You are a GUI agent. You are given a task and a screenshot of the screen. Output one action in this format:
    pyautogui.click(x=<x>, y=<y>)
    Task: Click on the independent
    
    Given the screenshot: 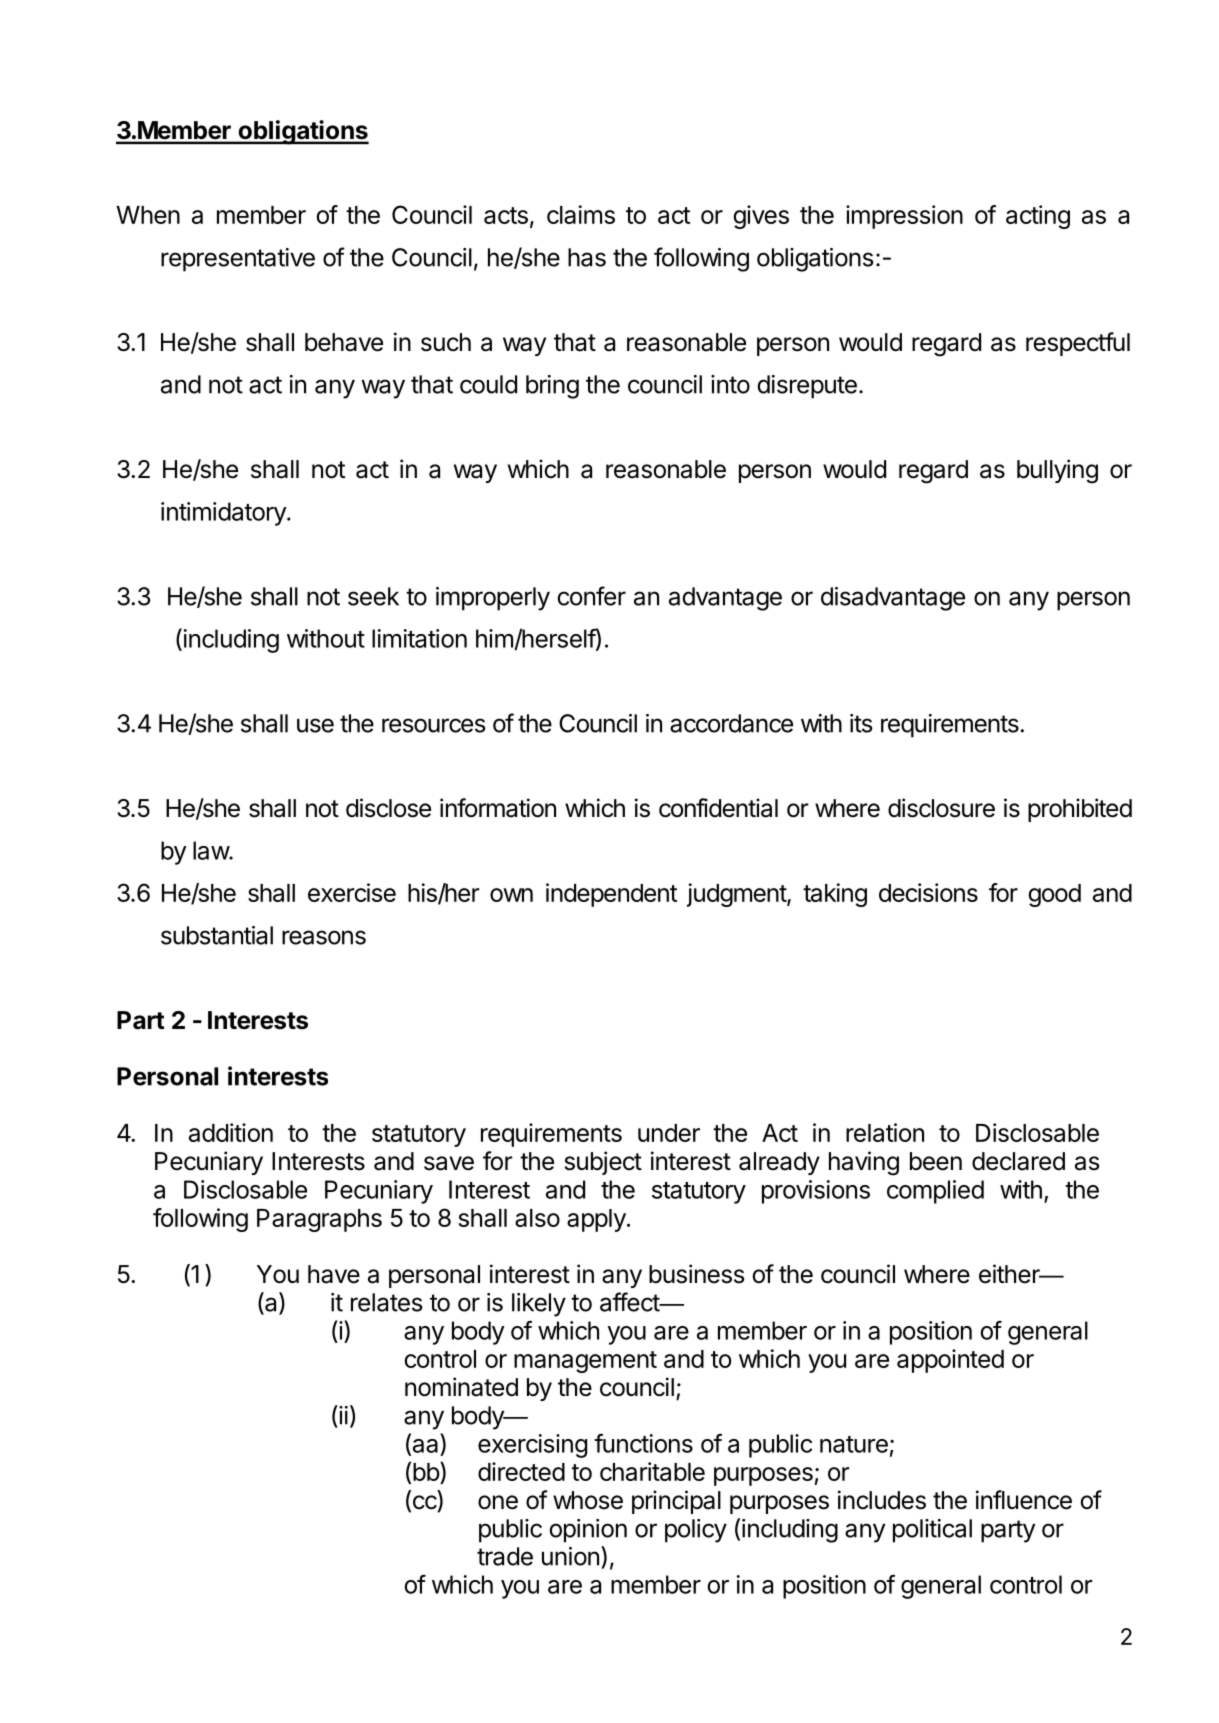 What is the action you would take?
    pyautogui.click(x=611, y=895)
